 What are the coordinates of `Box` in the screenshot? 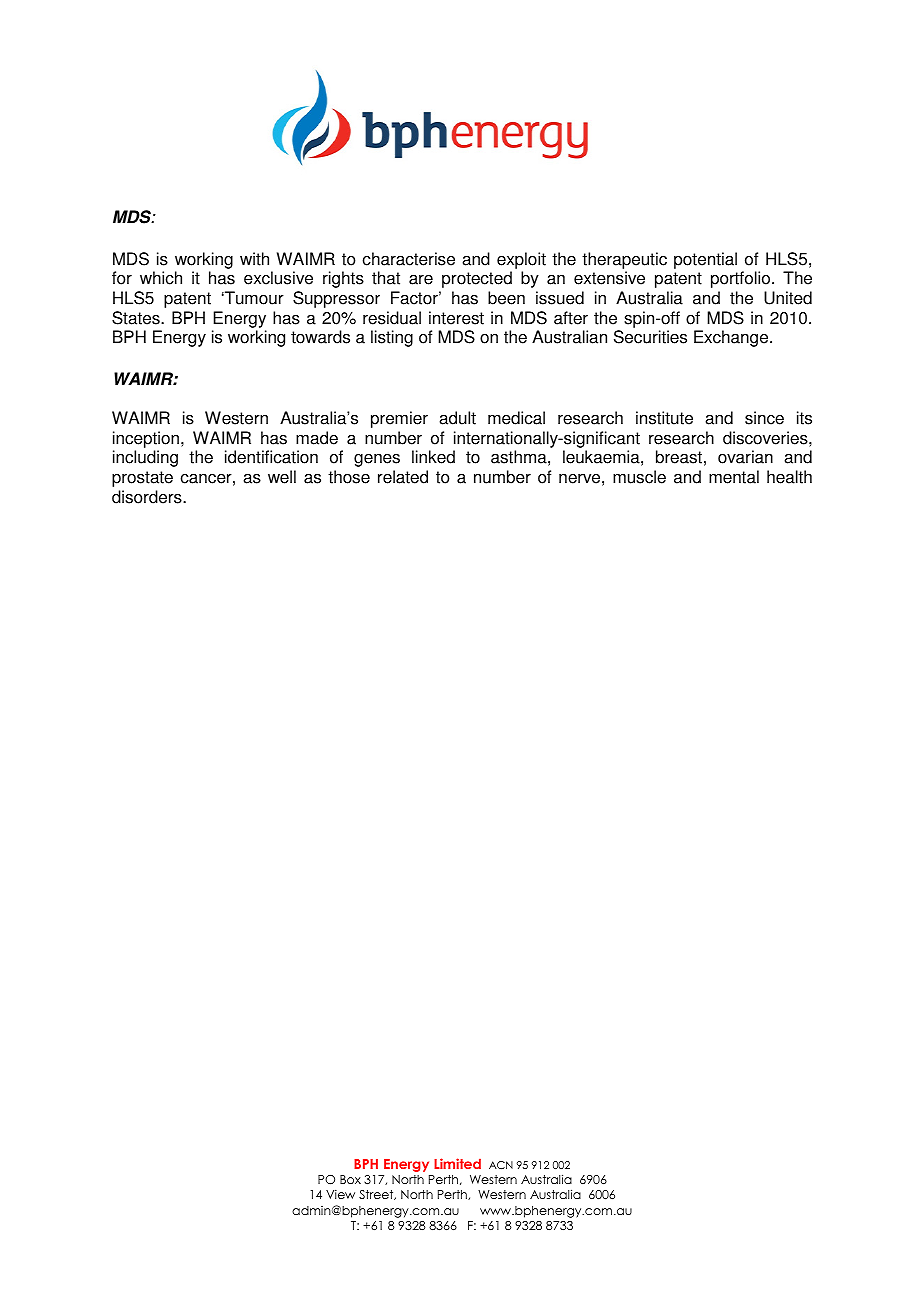 It's located at (350, 1179).
